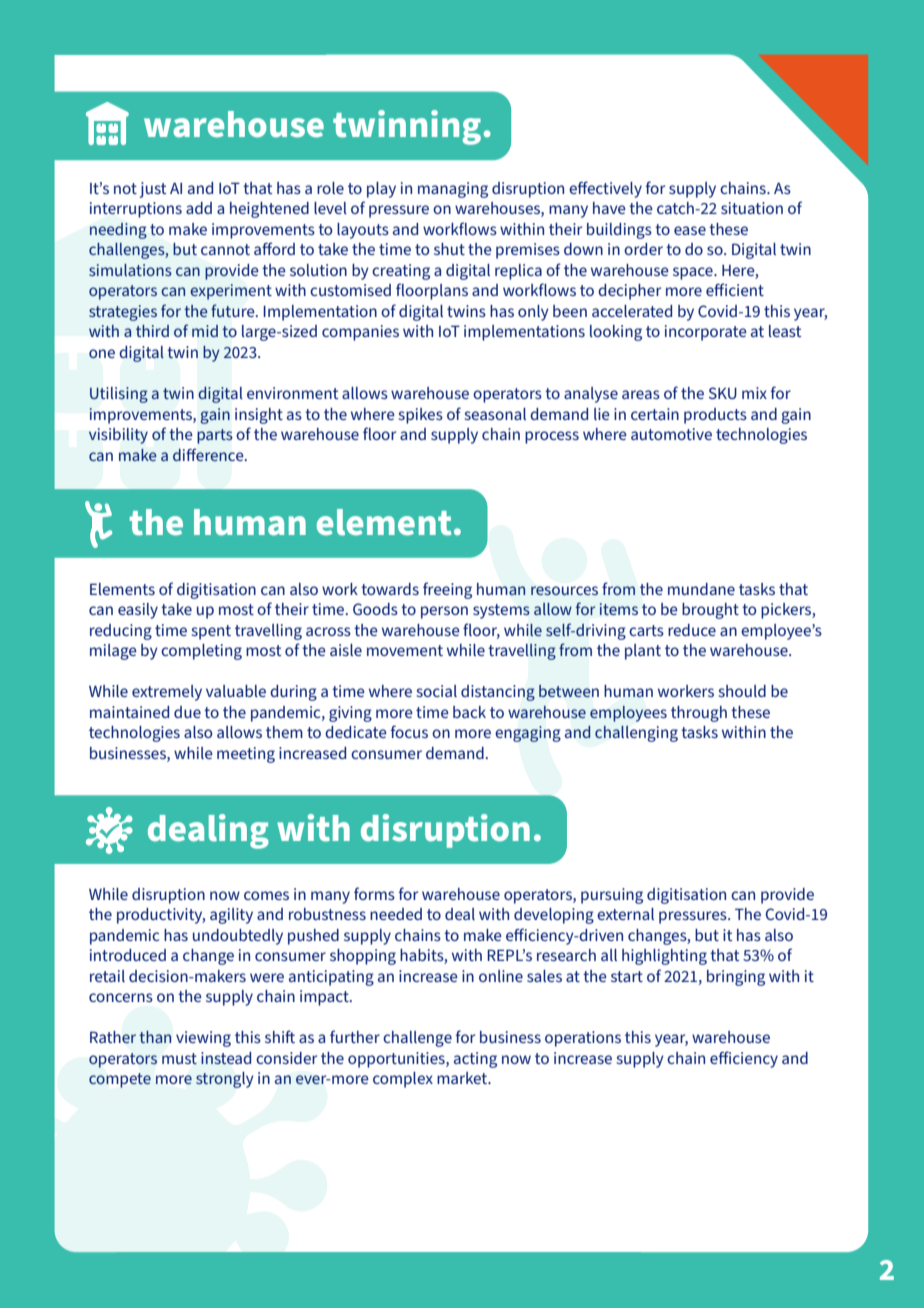 The width and height of the image is (924, 1308). Describe the element at coordinates (475, 1060) in the image. I see `acting` at that location.
